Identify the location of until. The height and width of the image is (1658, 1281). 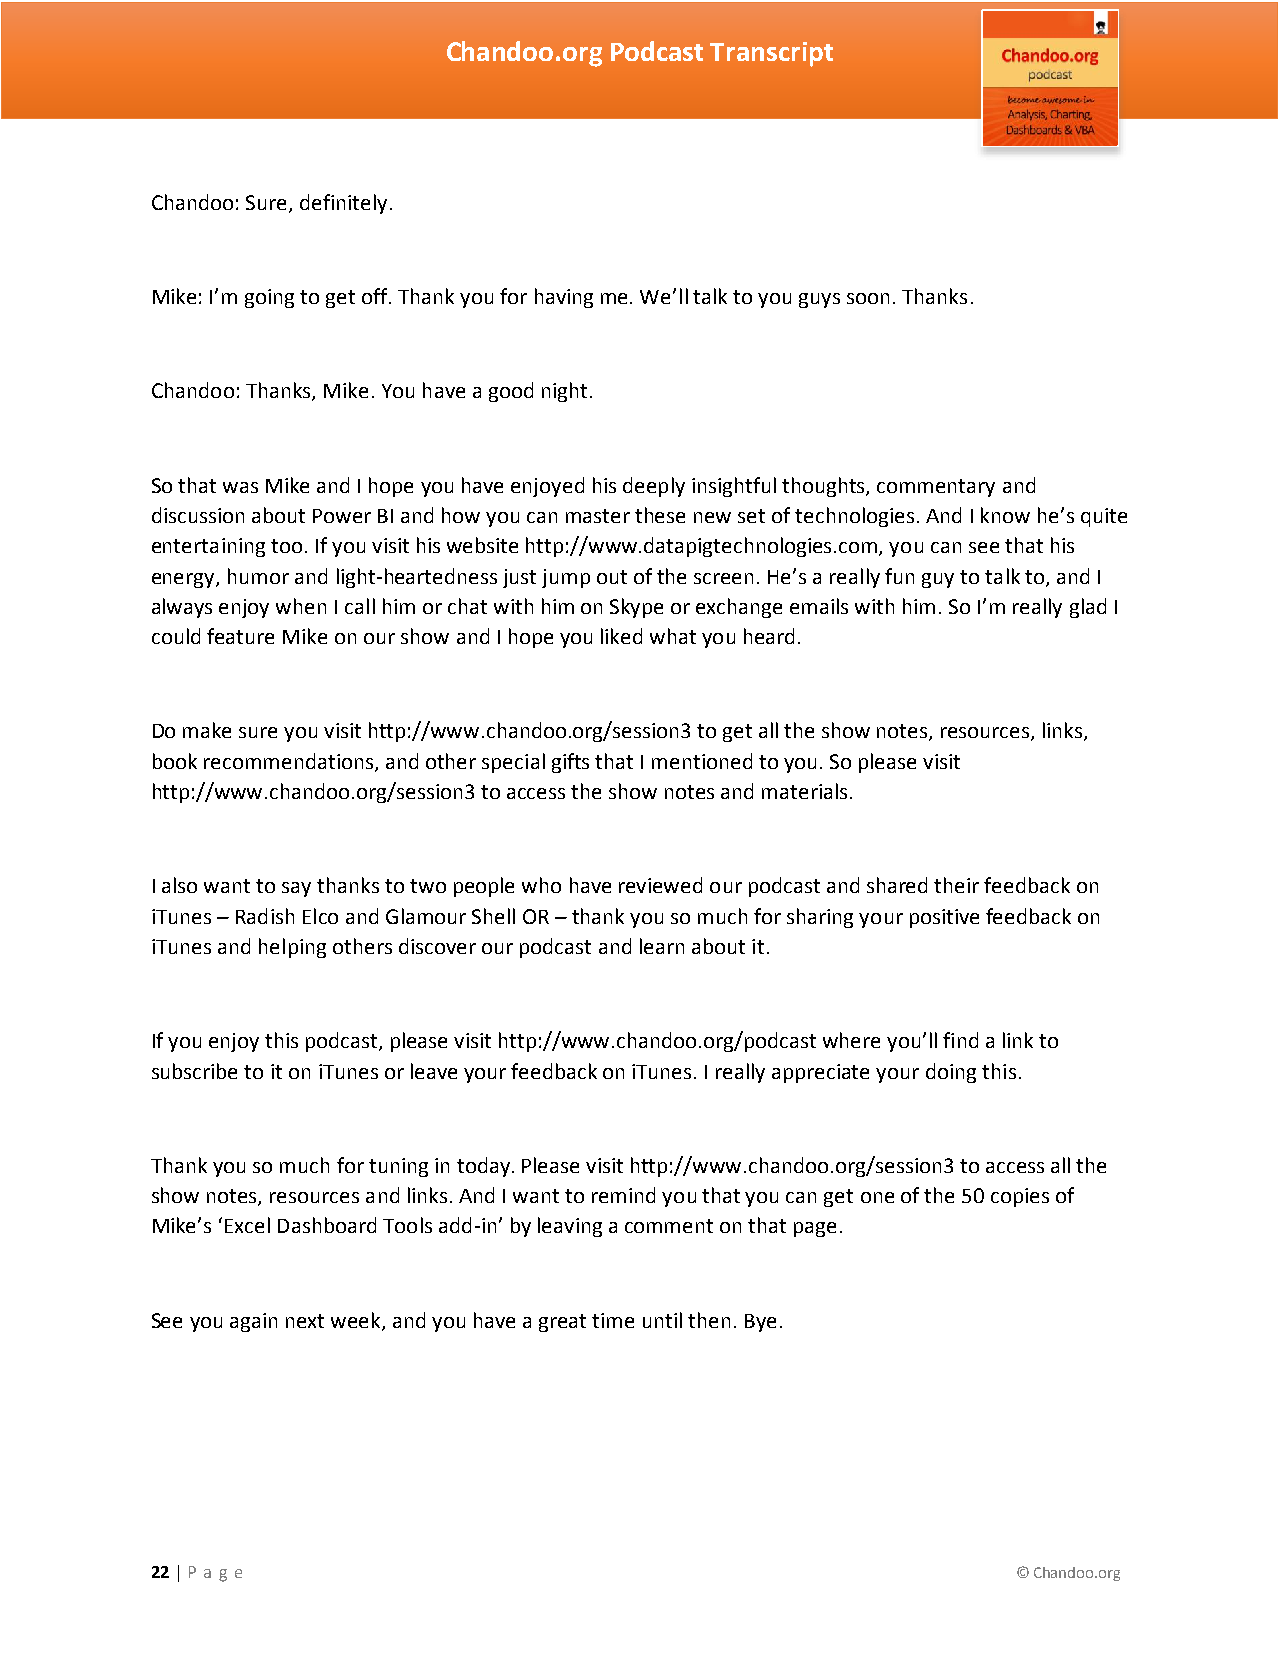
(662, 1320).
